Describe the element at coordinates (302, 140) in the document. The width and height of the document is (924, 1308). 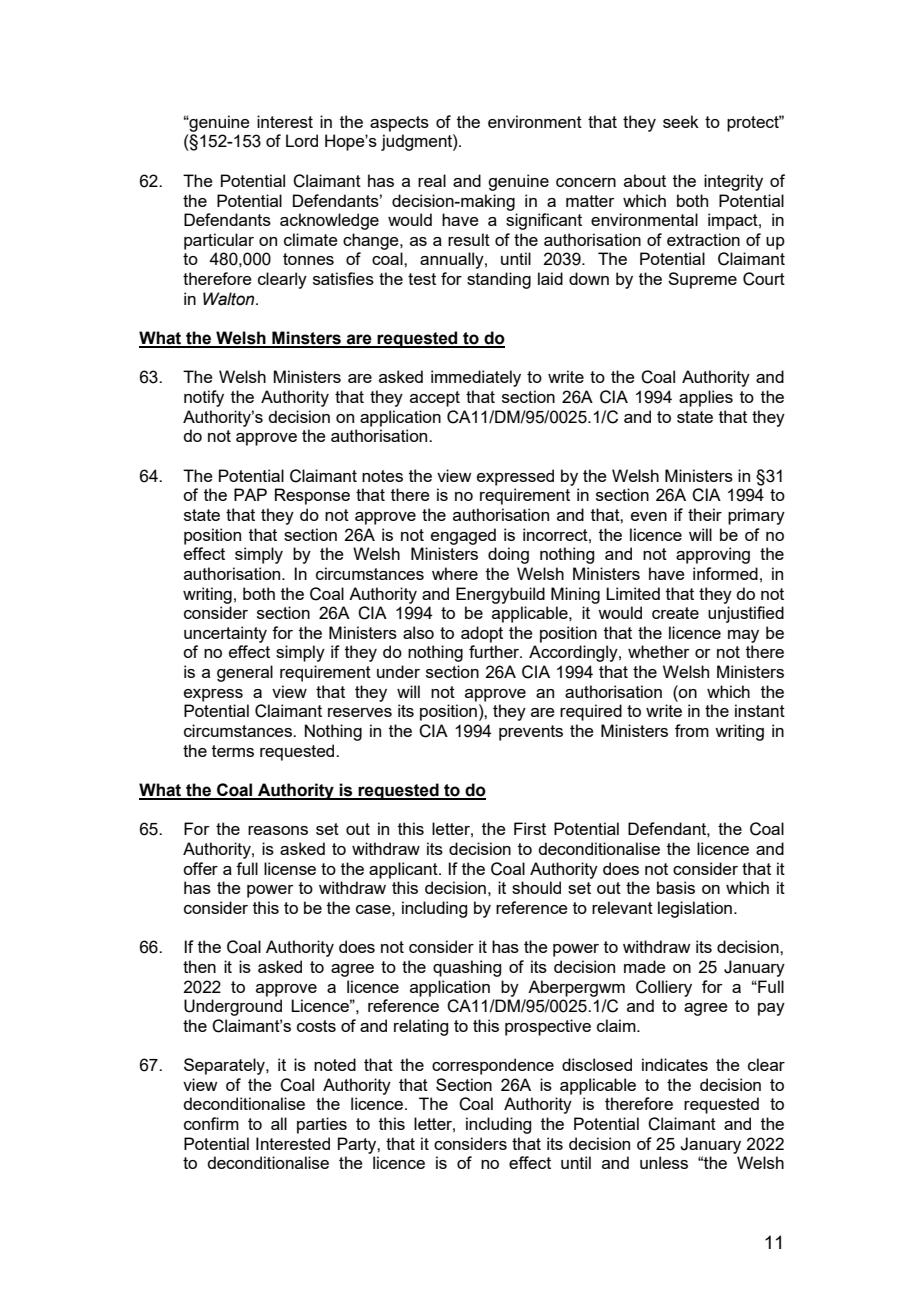
I see `Lord` at that location.
